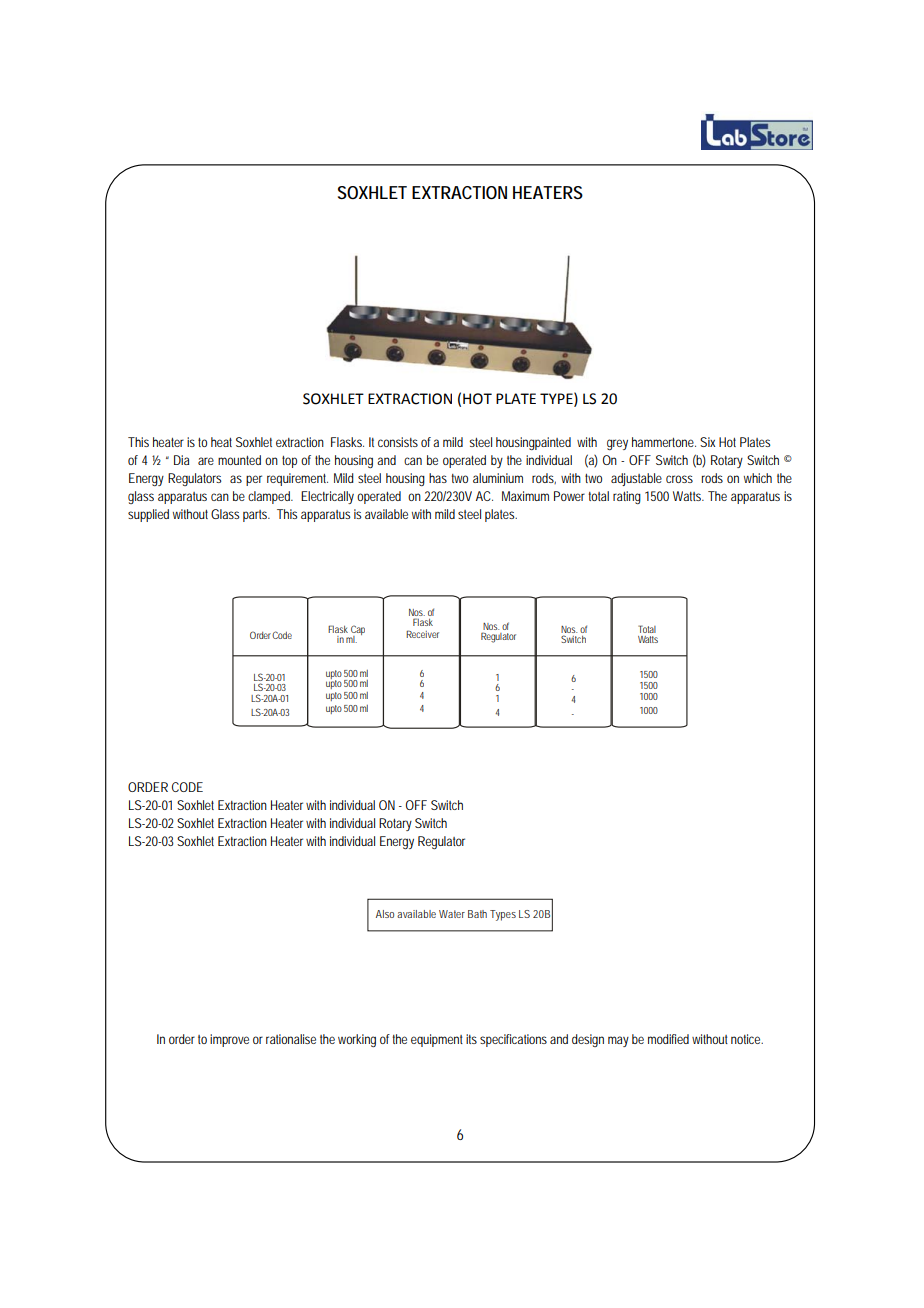 This screenshot has width=924, height=1308. I want to click on Cap, so click(357, 631).
